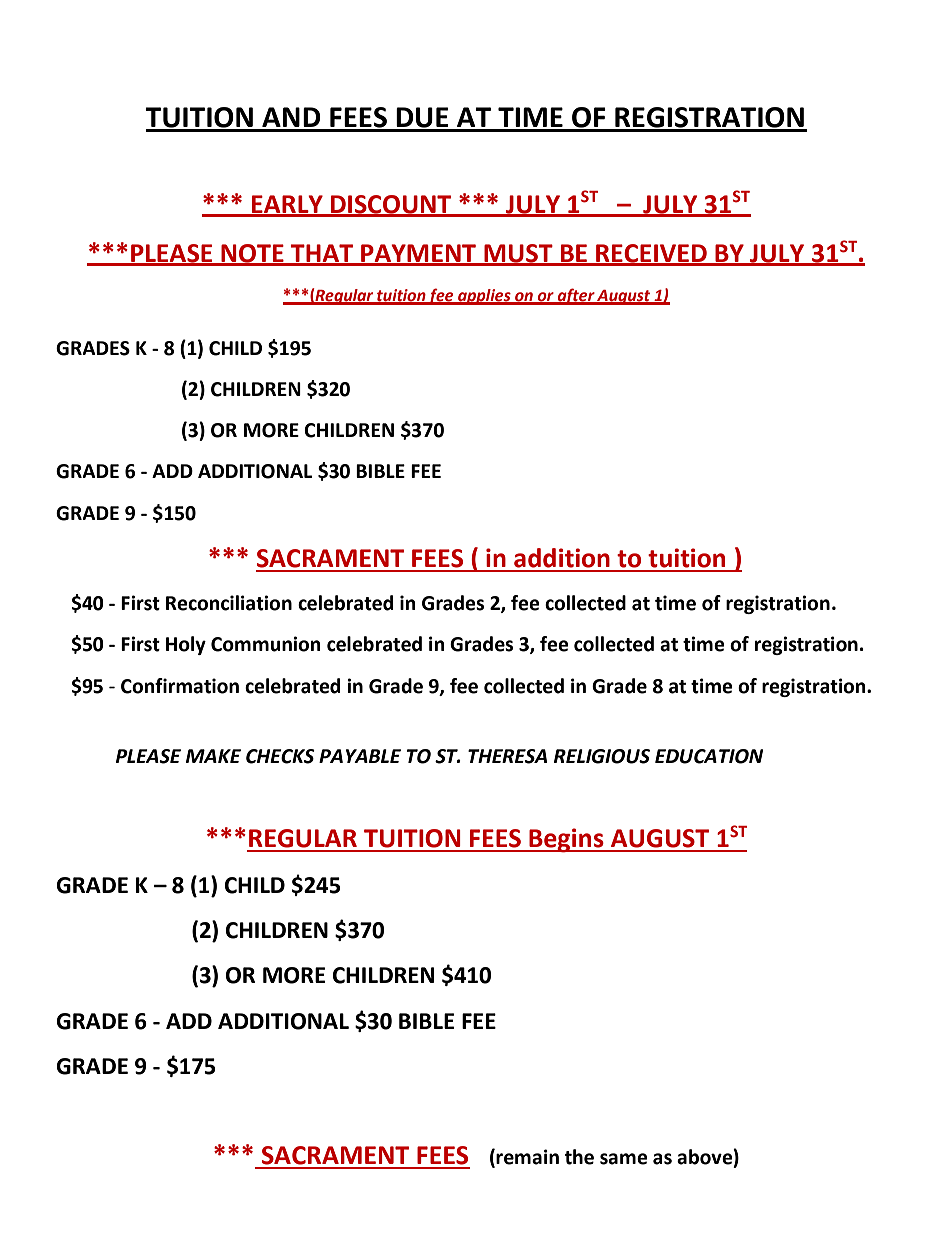  I want to click on THERESA, so click(507, 756).
